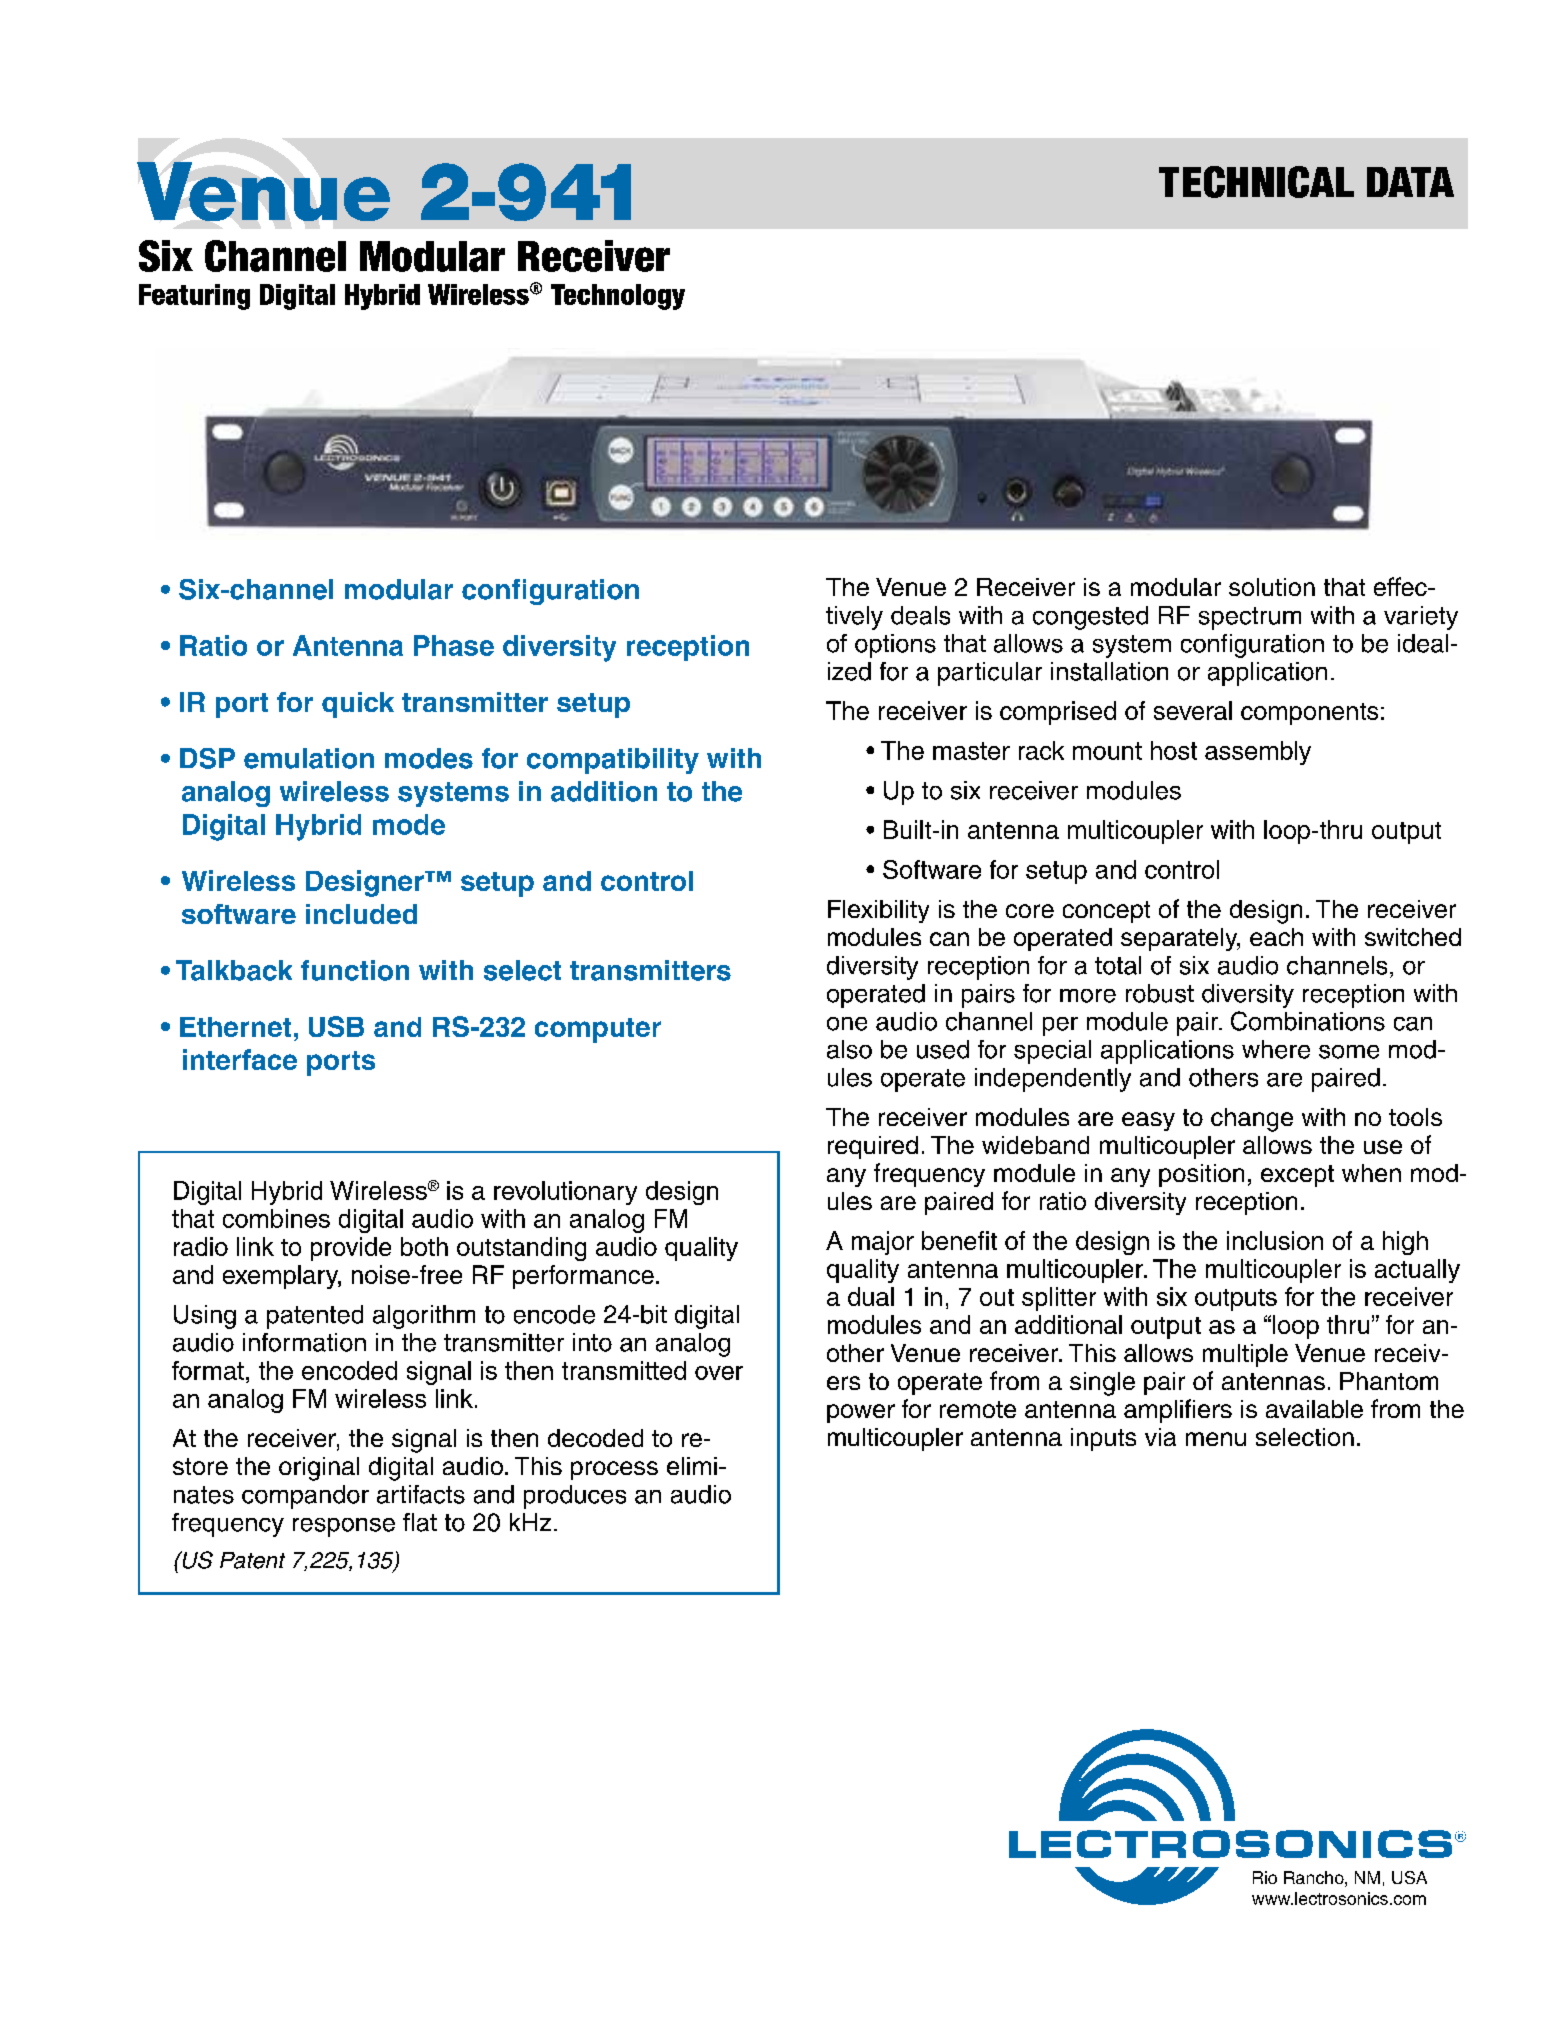 This image has width=1560, height=2019. I want to click on Technology, so click(618, 297).
